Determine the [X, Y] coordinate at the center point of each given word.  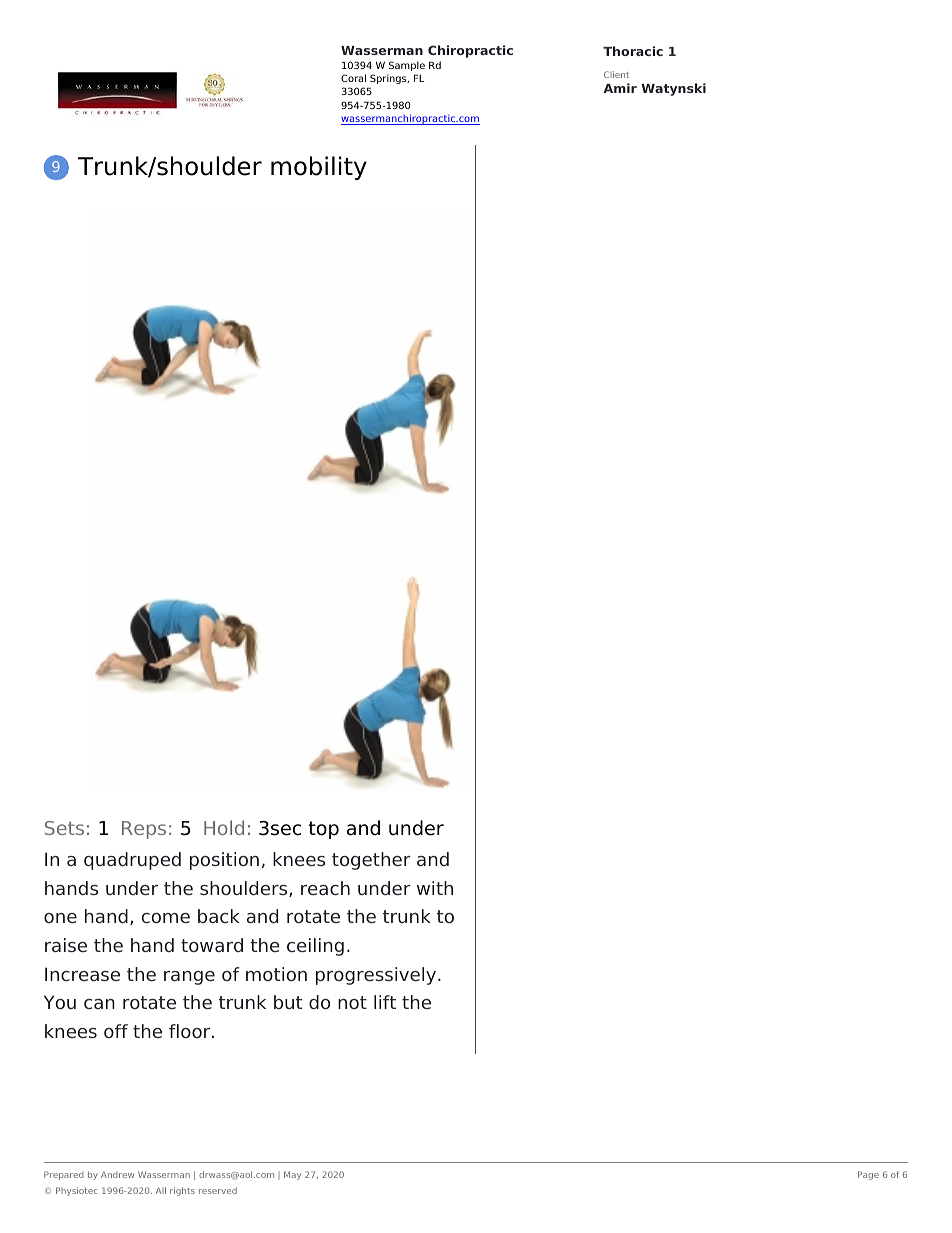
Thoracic [633, 51]
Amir [620, 88]
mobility [319, 168]
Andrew [117, 1174]
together [371, 861]
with [435, 888]
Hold [224, 827]
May [292, 1175]
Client [616, 74]
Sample [407, 66]
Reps [144, 830]
